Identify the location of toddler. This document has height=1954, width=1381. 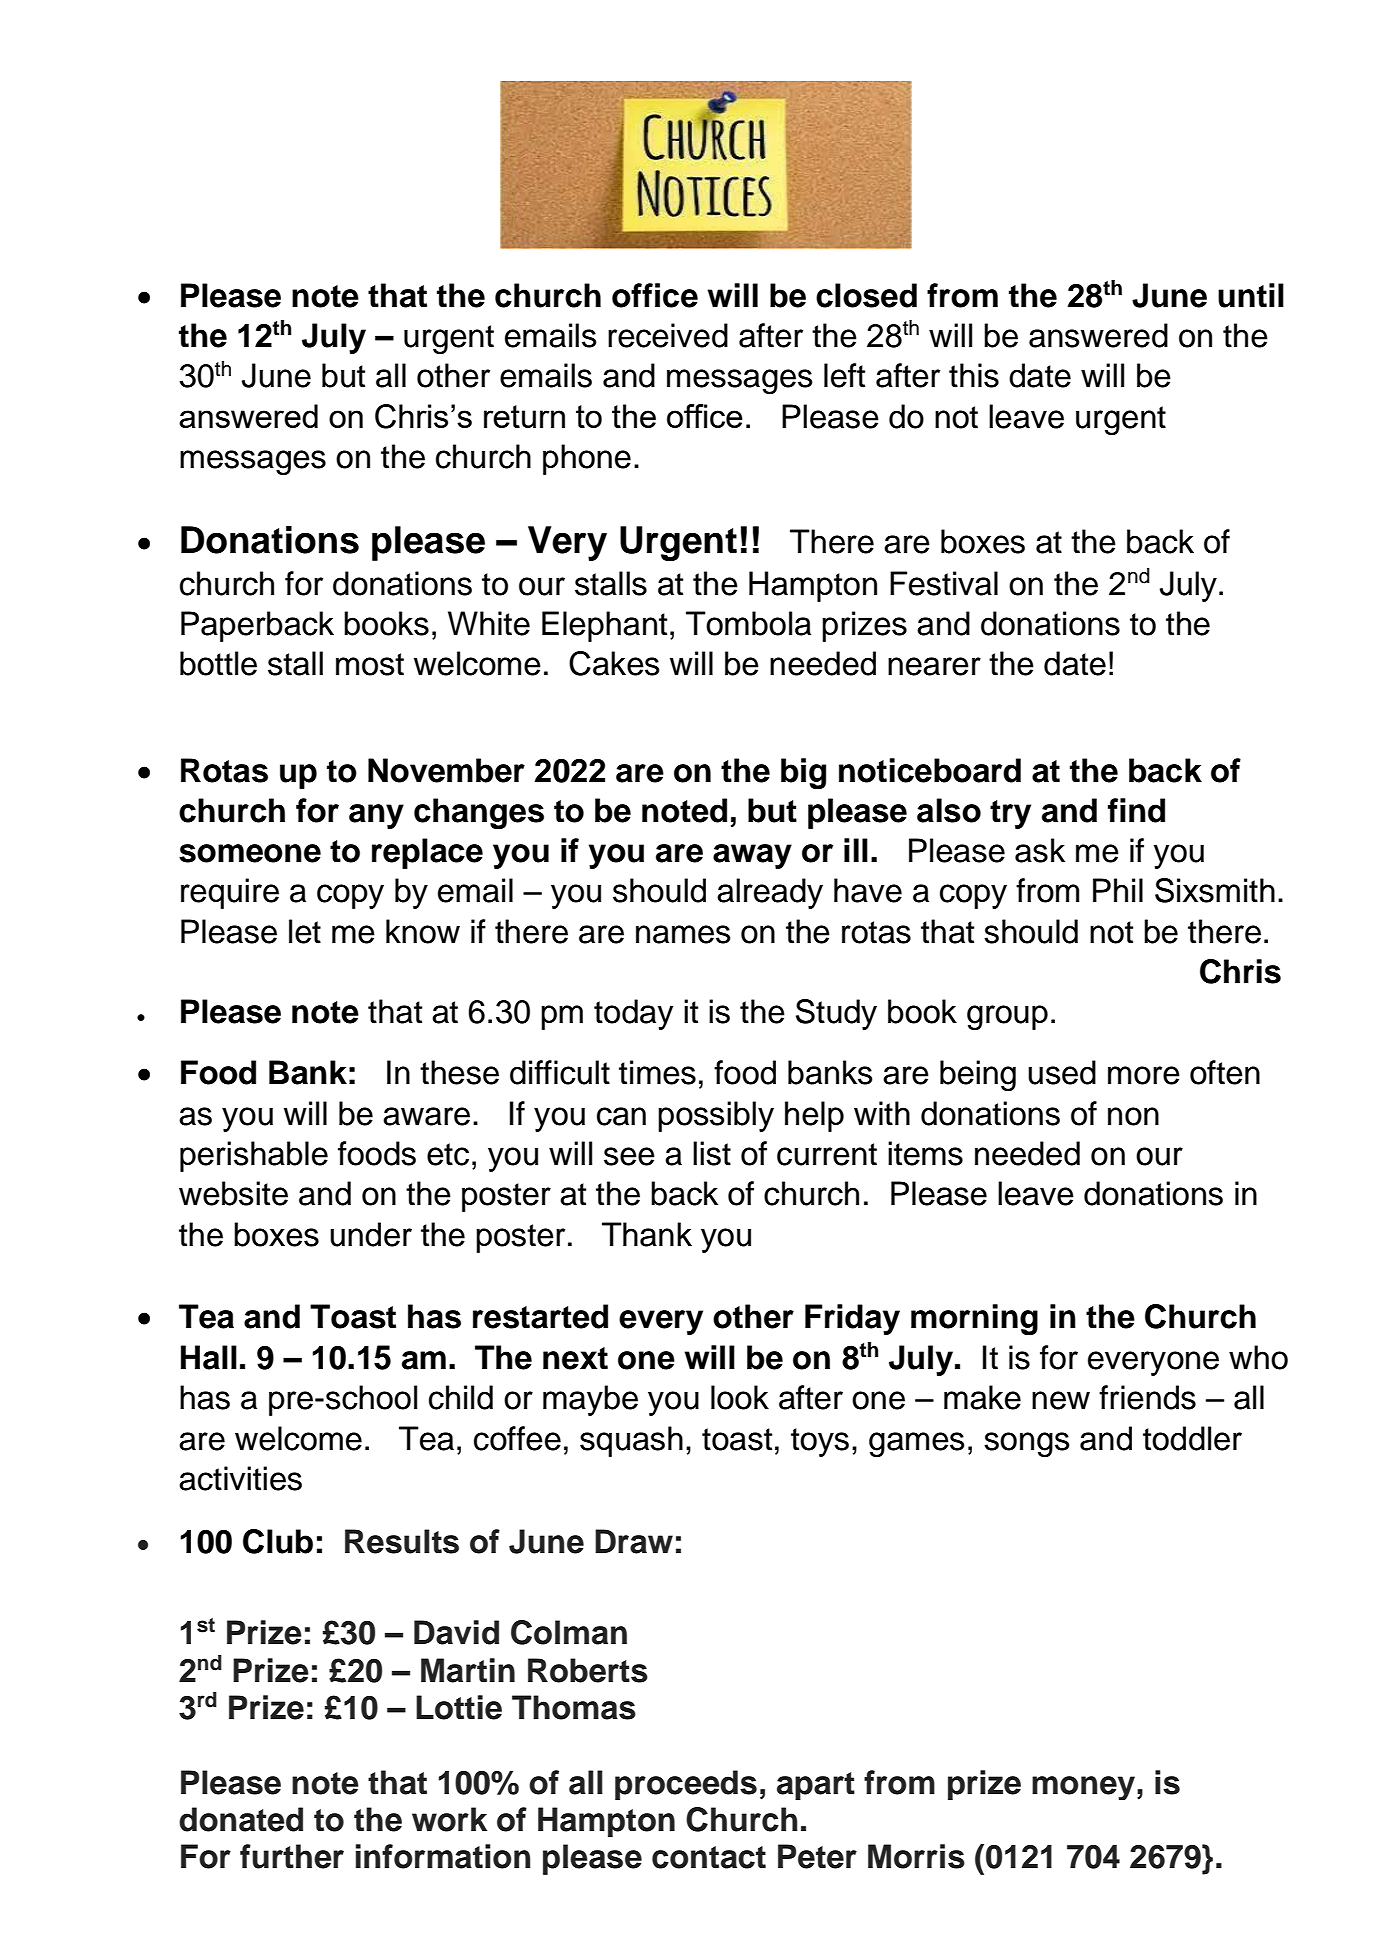
(1192, 1438).
